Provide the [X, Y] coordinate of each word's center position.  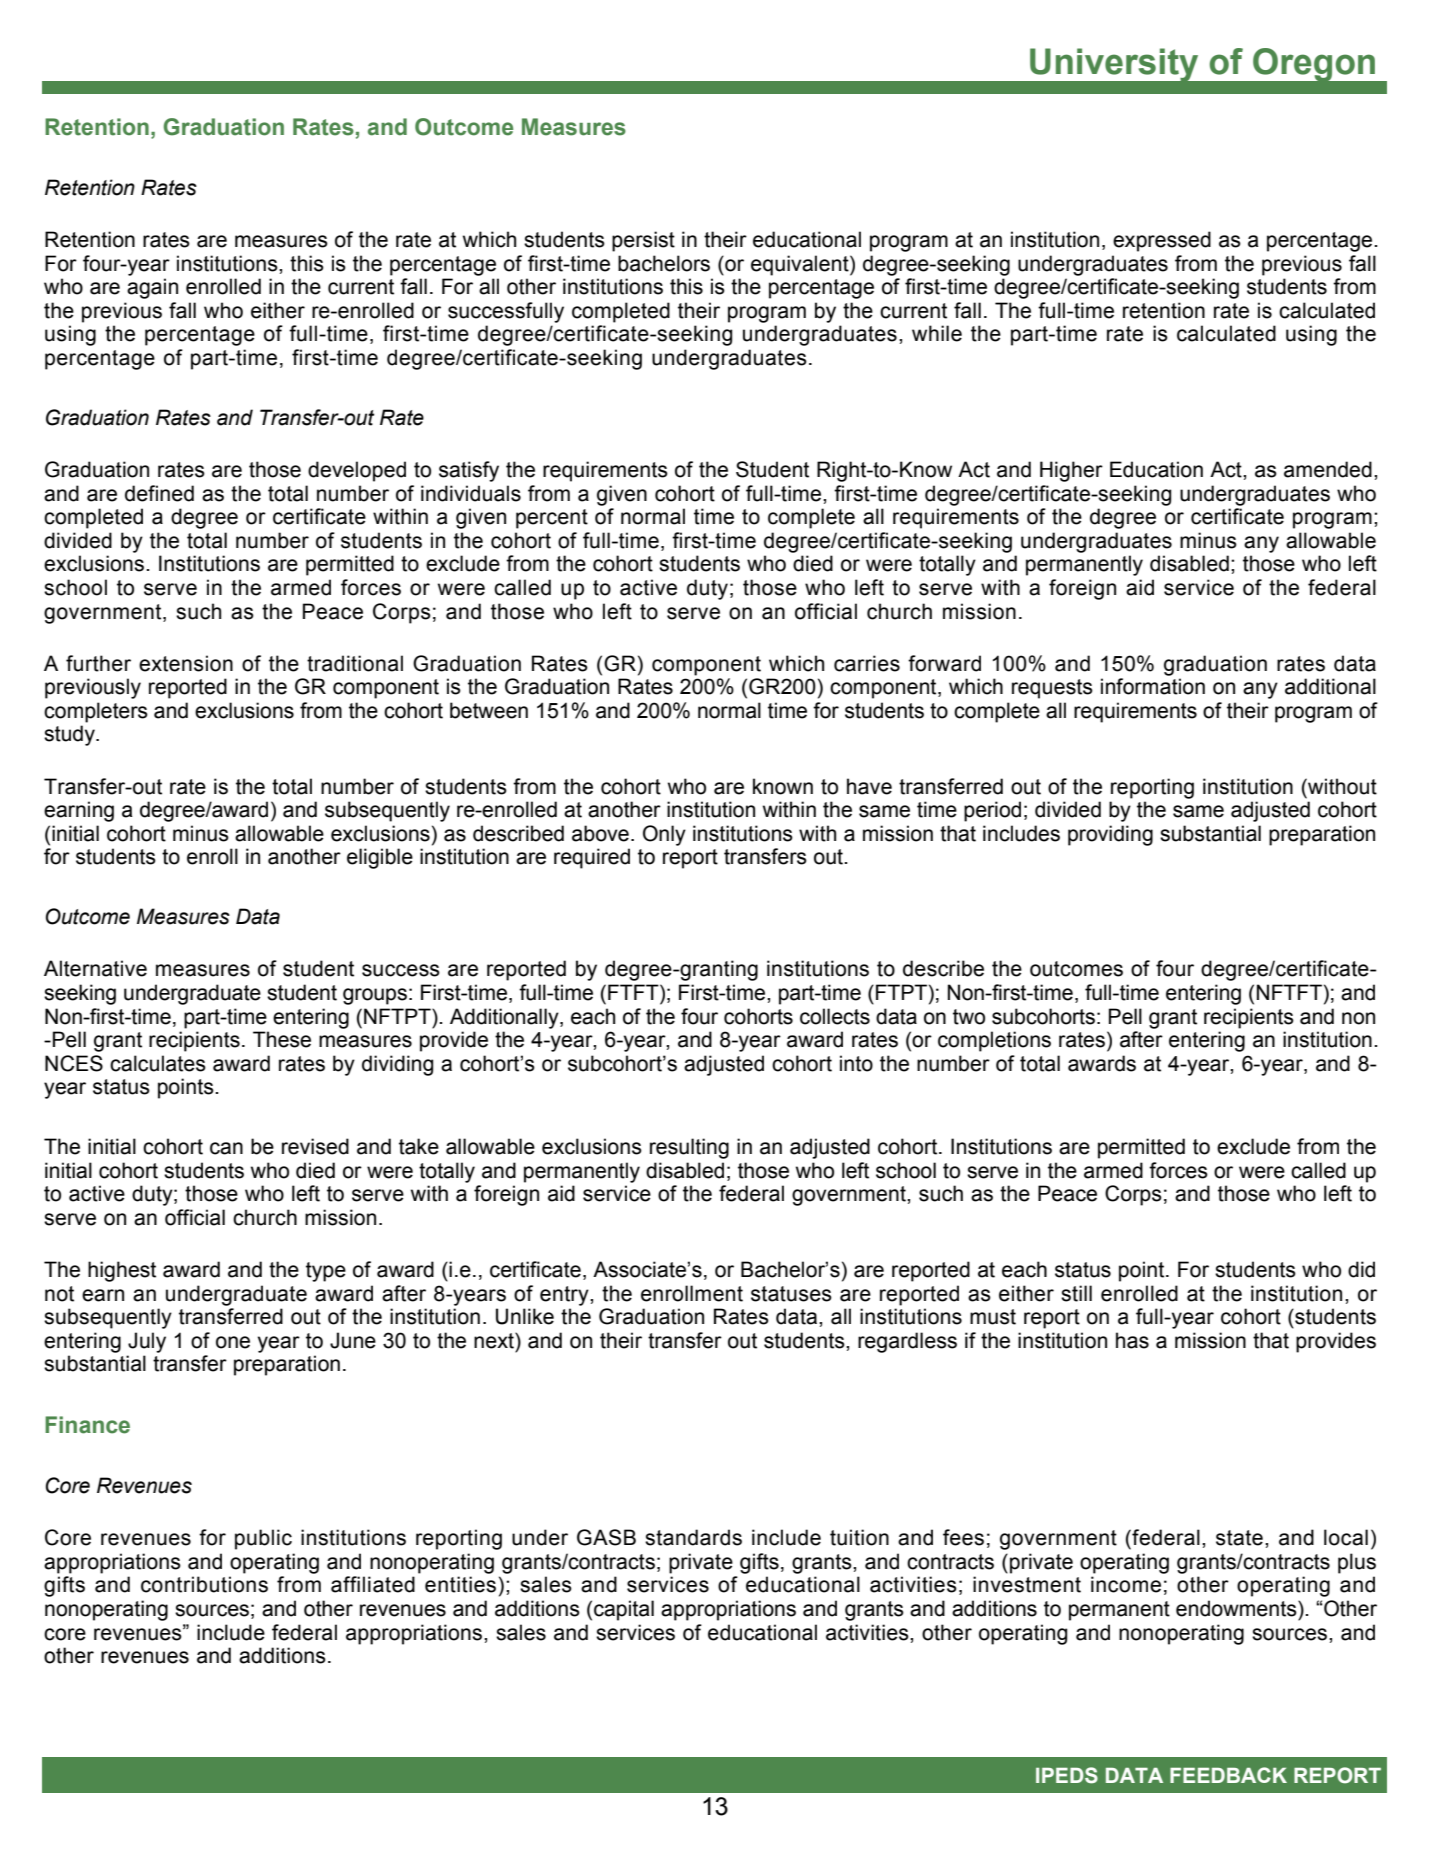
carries [867, 663]
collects [835, 1016]
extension [186, 663]
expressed [1162, 241]
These [282, 1039]
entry [565, 1296]
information [1153, 686]
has [1132, 1340]
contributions [204, 1584]
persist [643, 241]
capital [624, 1610]
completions [994, 1041]
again [152, 288]
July [147, 1342]
